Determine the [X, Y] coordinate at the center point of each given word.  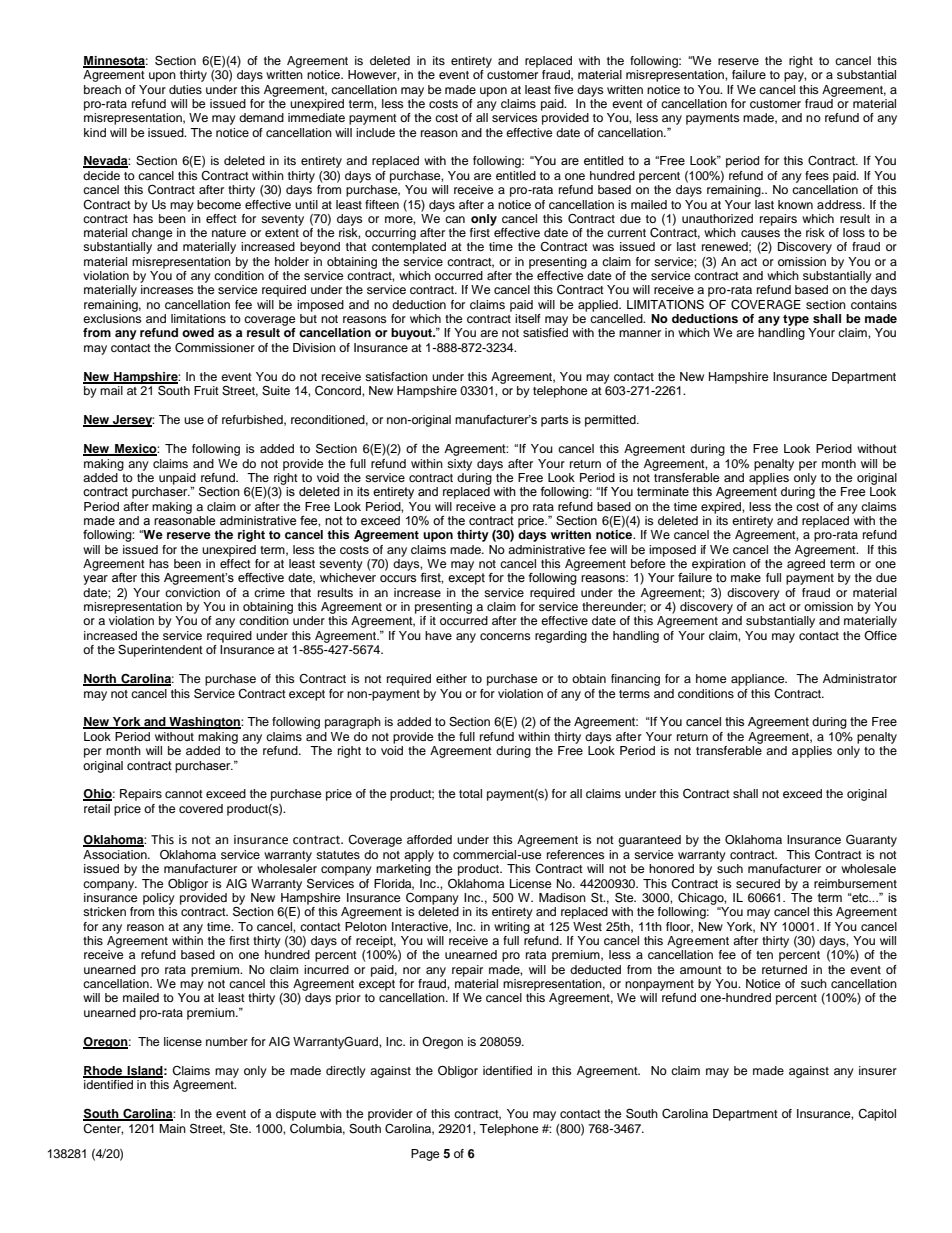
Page [425, 1155]
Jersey [132, 421]
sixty [459, 465]
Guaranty [871, 840]
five [564, 89]
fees [817, 175]
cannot [184, 794]
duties [185, 89]
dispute [296, 1115]
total [470, 793]
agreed [806, 565]
